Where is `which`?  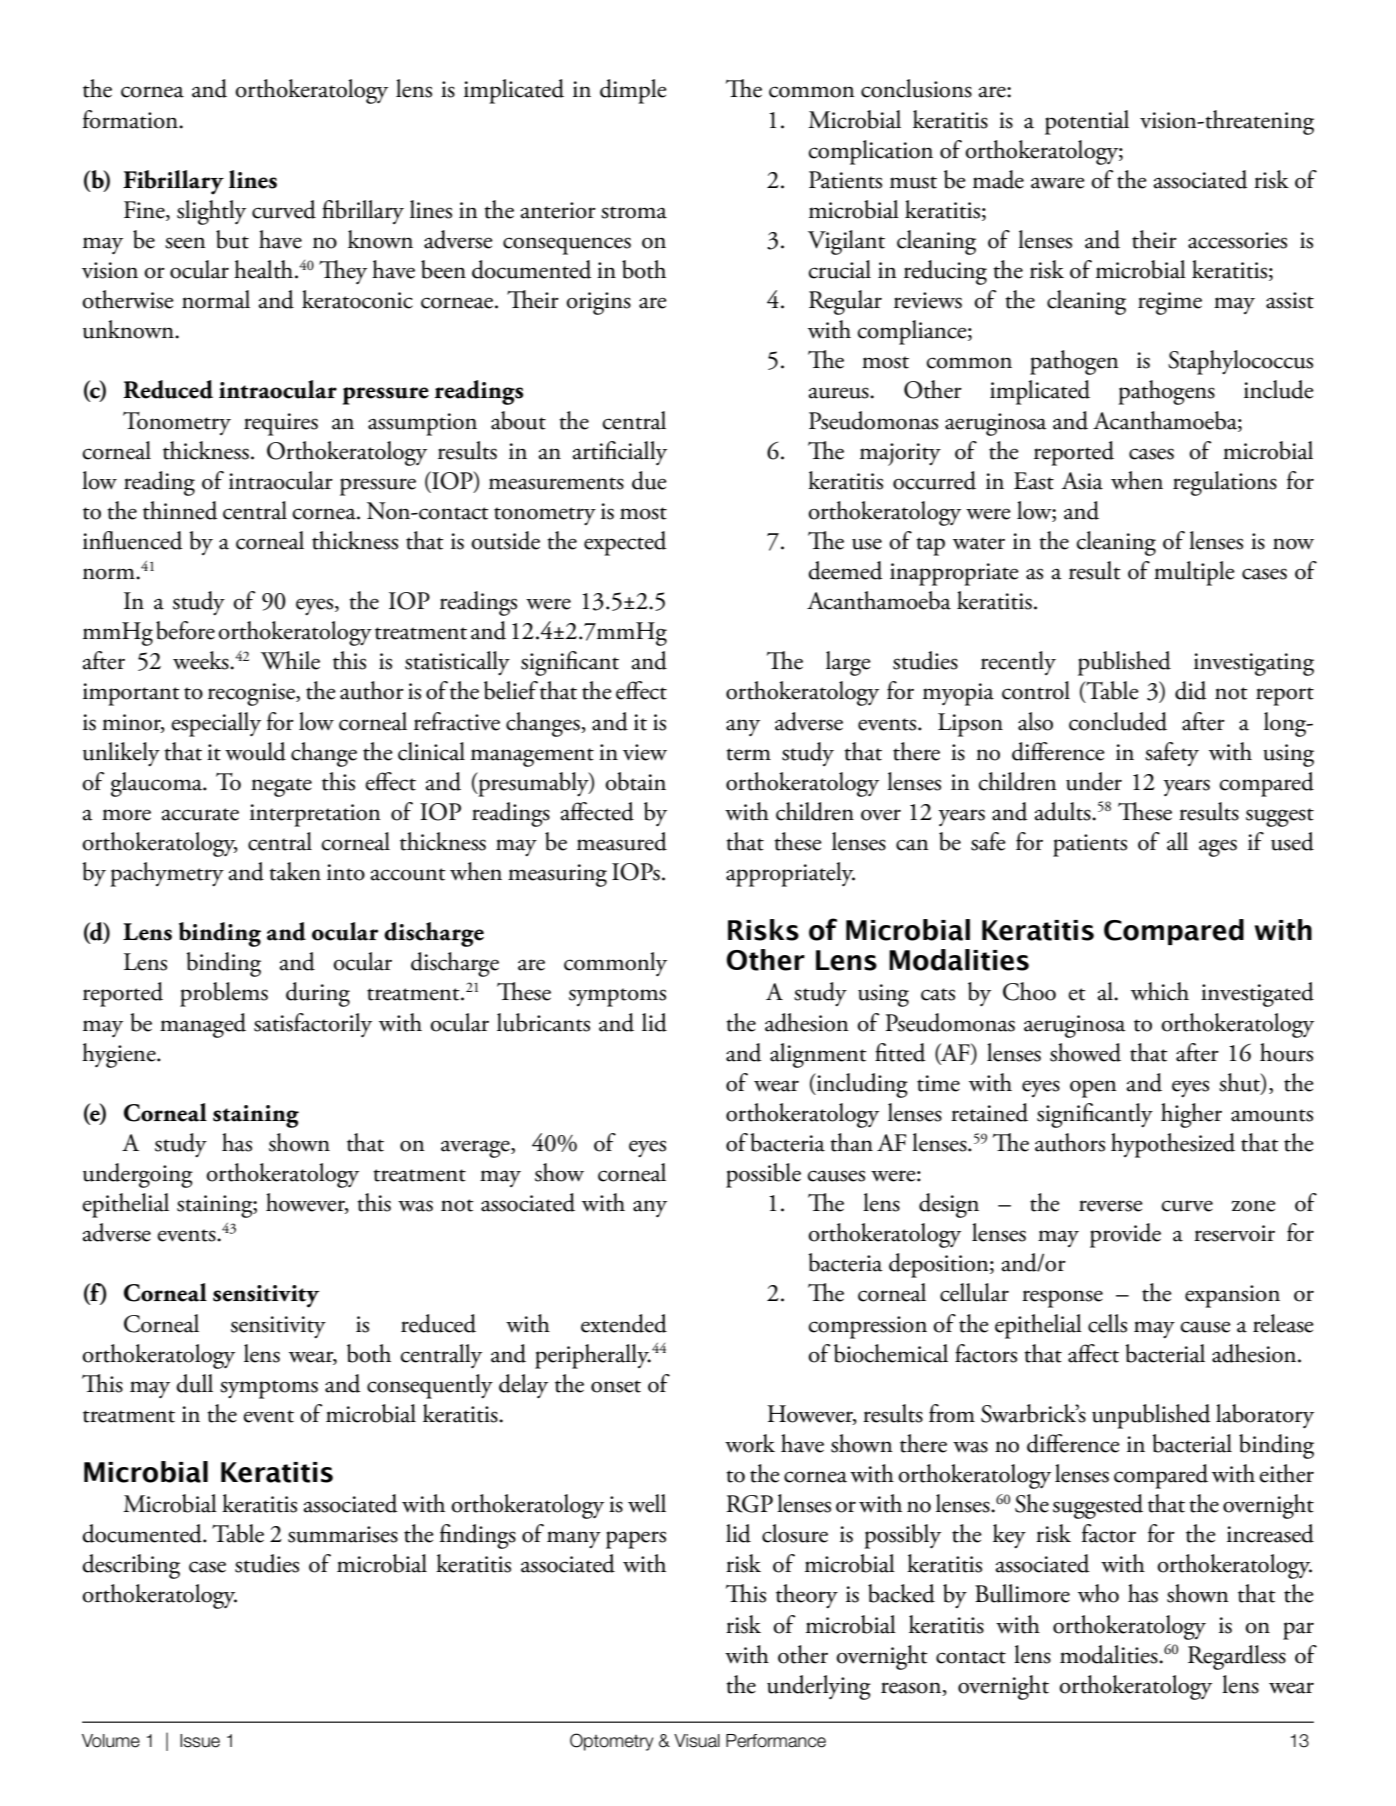 which is located at coordinates (1160, 991).
